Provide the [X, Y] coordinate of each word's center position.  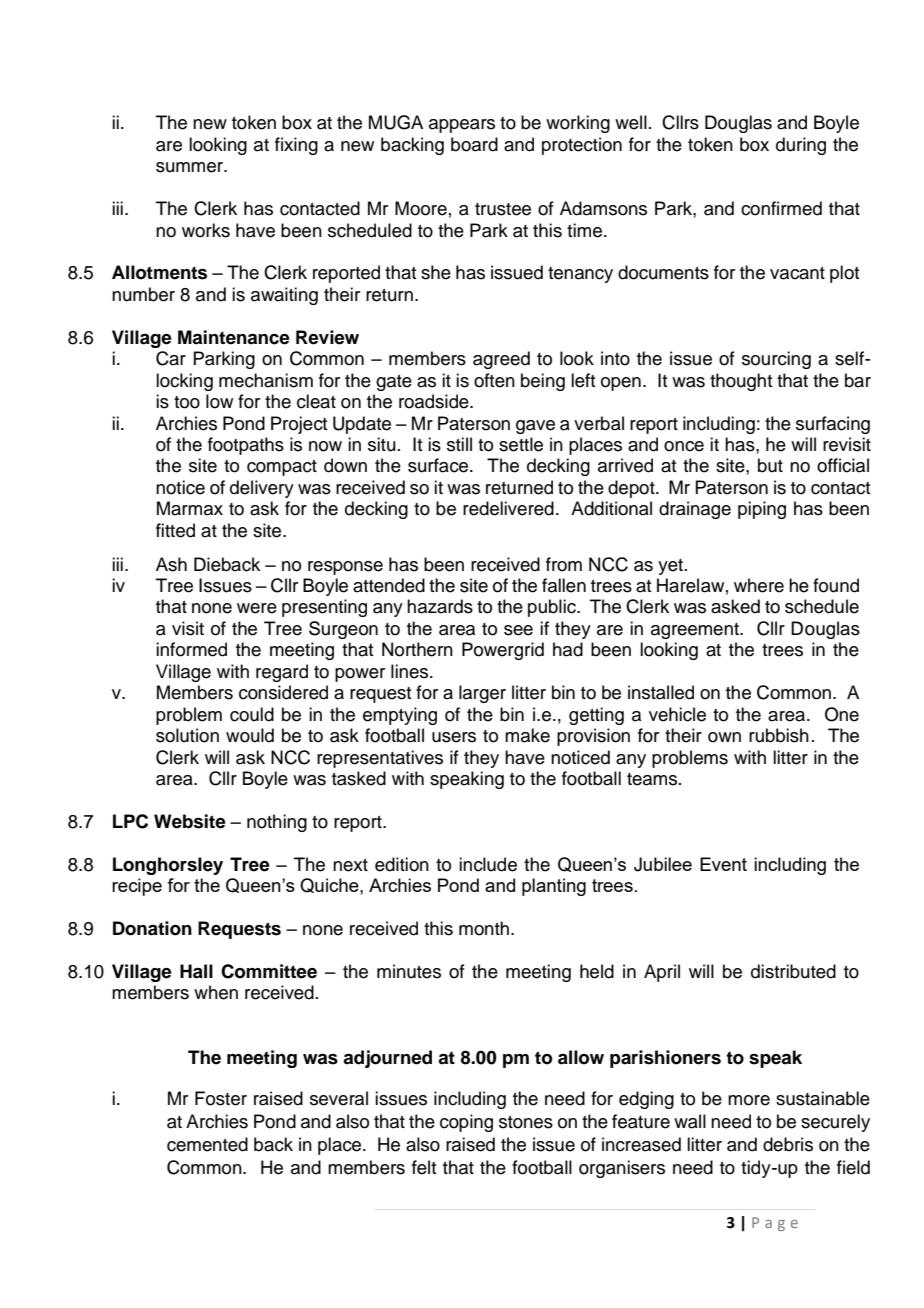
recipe [137, 887]
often [494, 380]
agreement [696, 631]
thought [741, 382]
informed [191, 649]
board [474, 144]
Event [723, 864]
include [488, 864]
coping [466, 1123]
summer [191, 167]
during [801, 146]
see [518, 630]
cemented [207, 1144]
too [187, 402]
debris [788, 1144]
